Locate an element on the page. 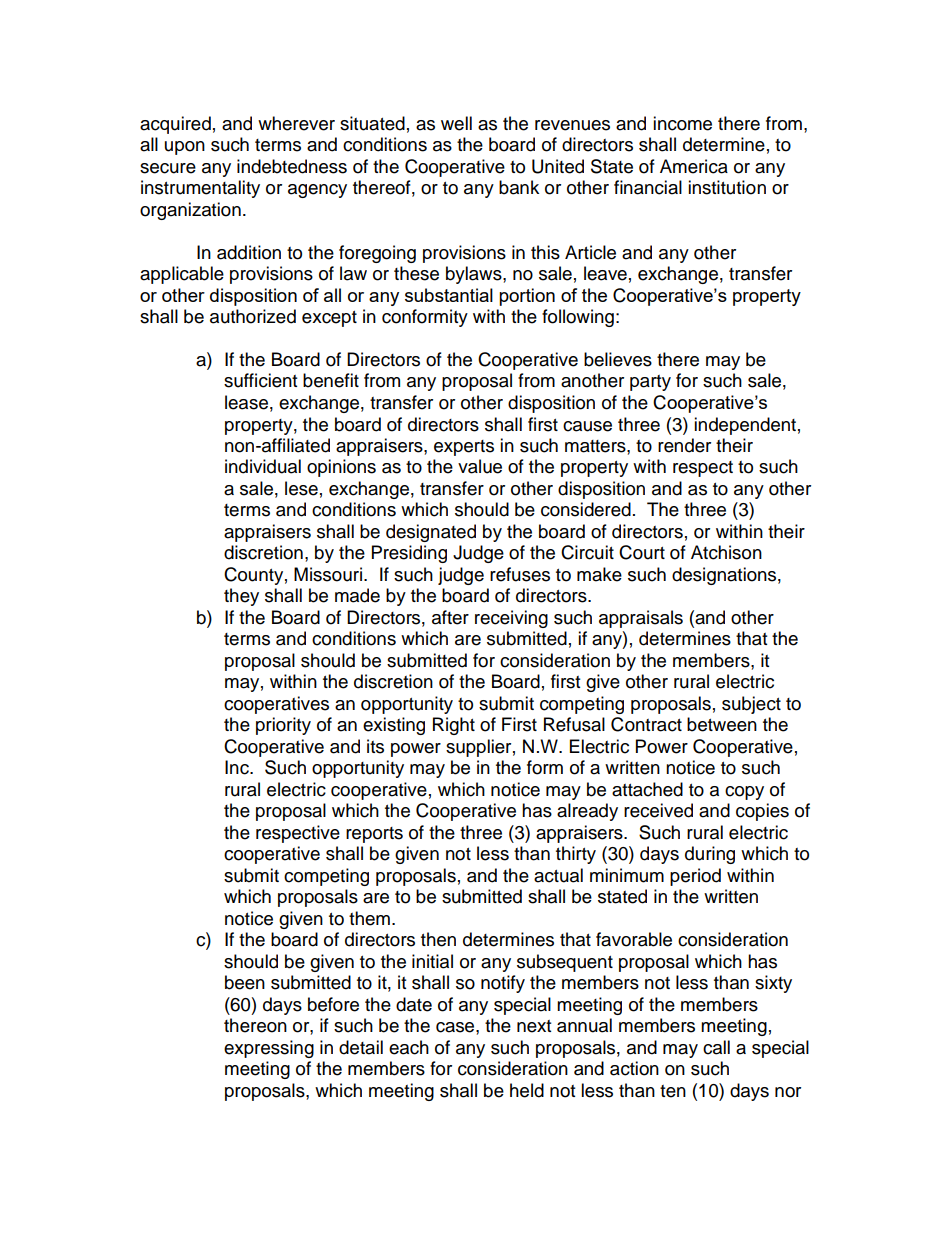 Image resolution: width=952 pixels, height=1233 pixels. individual is located at coordinates (263, 466).
